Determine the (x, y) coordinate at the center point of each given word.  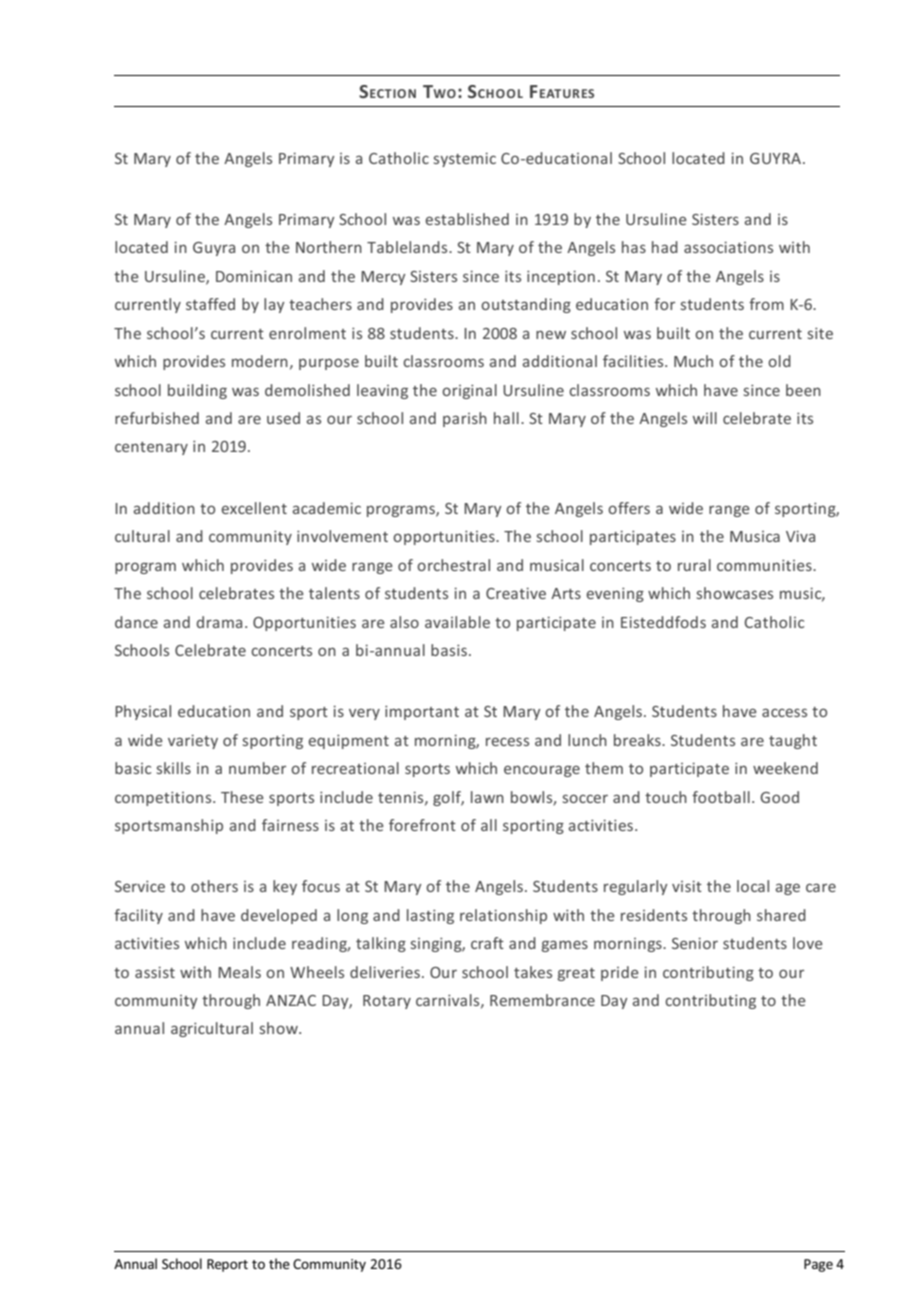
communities (765, 565)
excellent (254, 508)
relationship (503, 916)
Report (227, 1265)
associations (728, 247)
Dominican (254, 276)
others (214, 886)
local (753, 886)
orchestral (453, 565)
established (467, 219)
